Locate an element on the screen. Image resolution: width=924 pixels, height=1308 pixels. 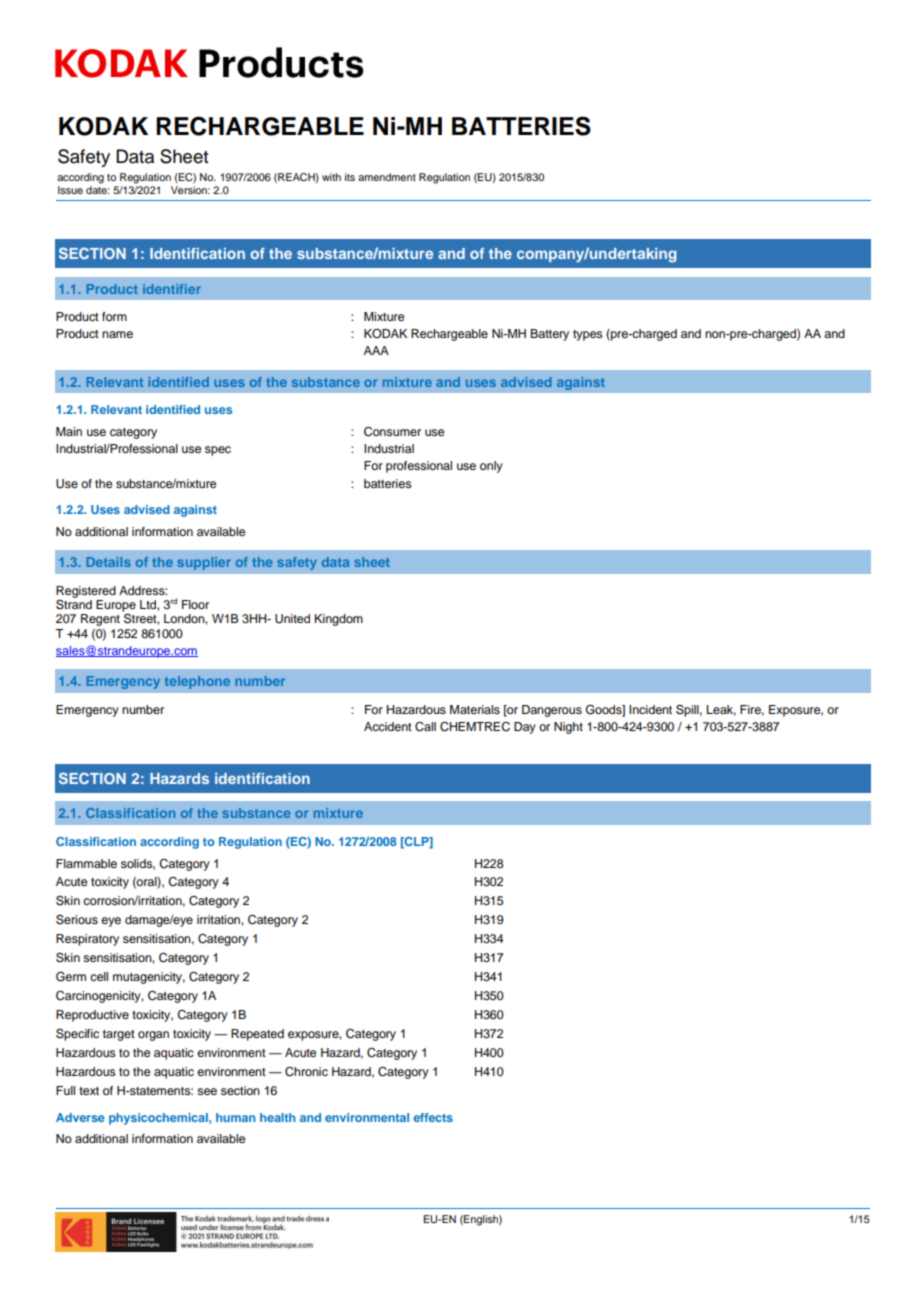
types is located at coordinates (588, 335).
